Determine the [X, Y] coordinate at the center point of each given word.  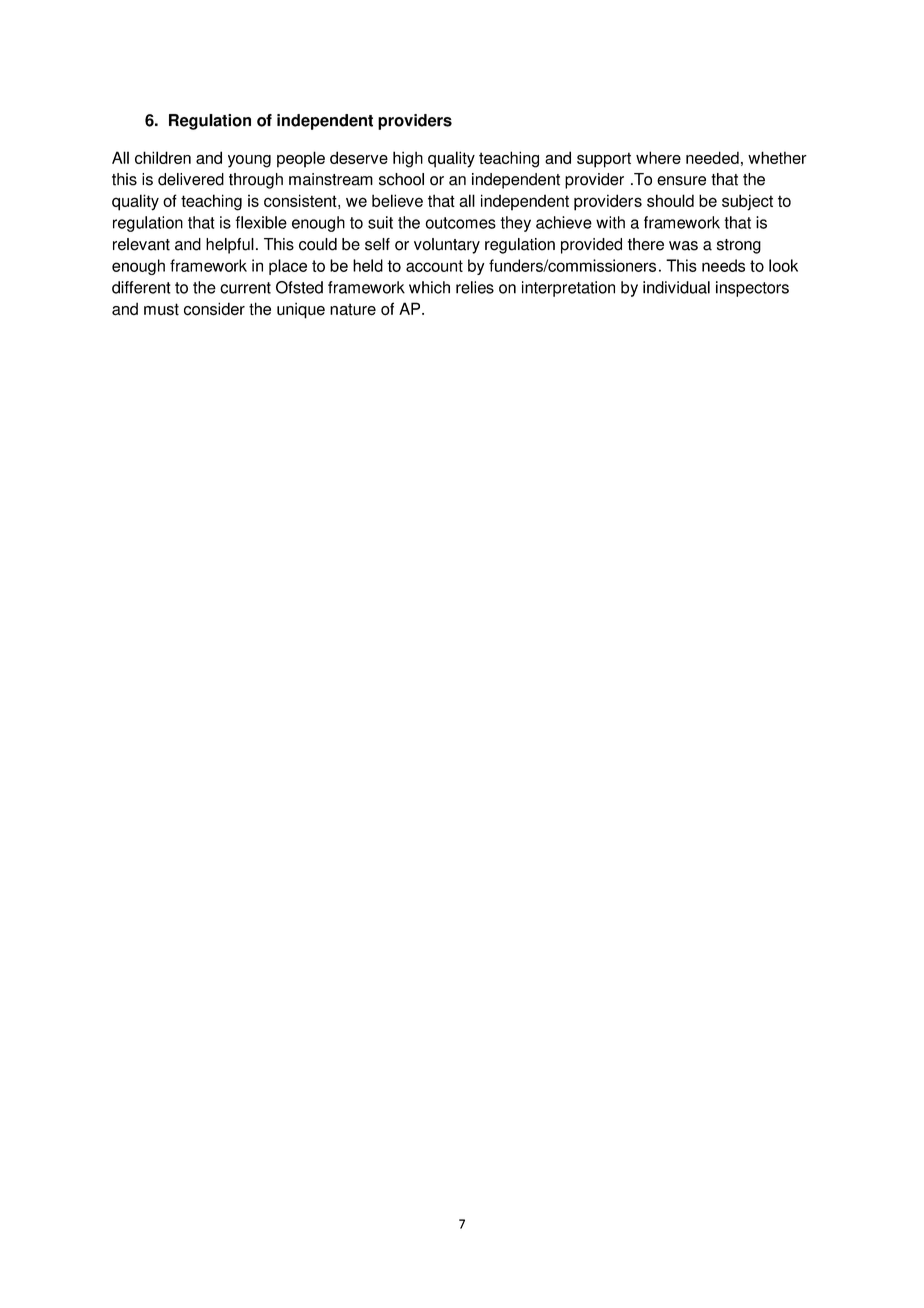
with [610, 222]
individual [676, 287]
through [256, 181]
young [249, 161]
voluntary [447, 246]
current [245, 288]
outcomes [461, 223]
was [683, 246]
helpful [230, 246]
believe [397, 200]
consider [214, 309]
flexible [261, 222]
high [408, 159]
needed [712, 157]
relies [475, 287]
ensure [681, 181]
